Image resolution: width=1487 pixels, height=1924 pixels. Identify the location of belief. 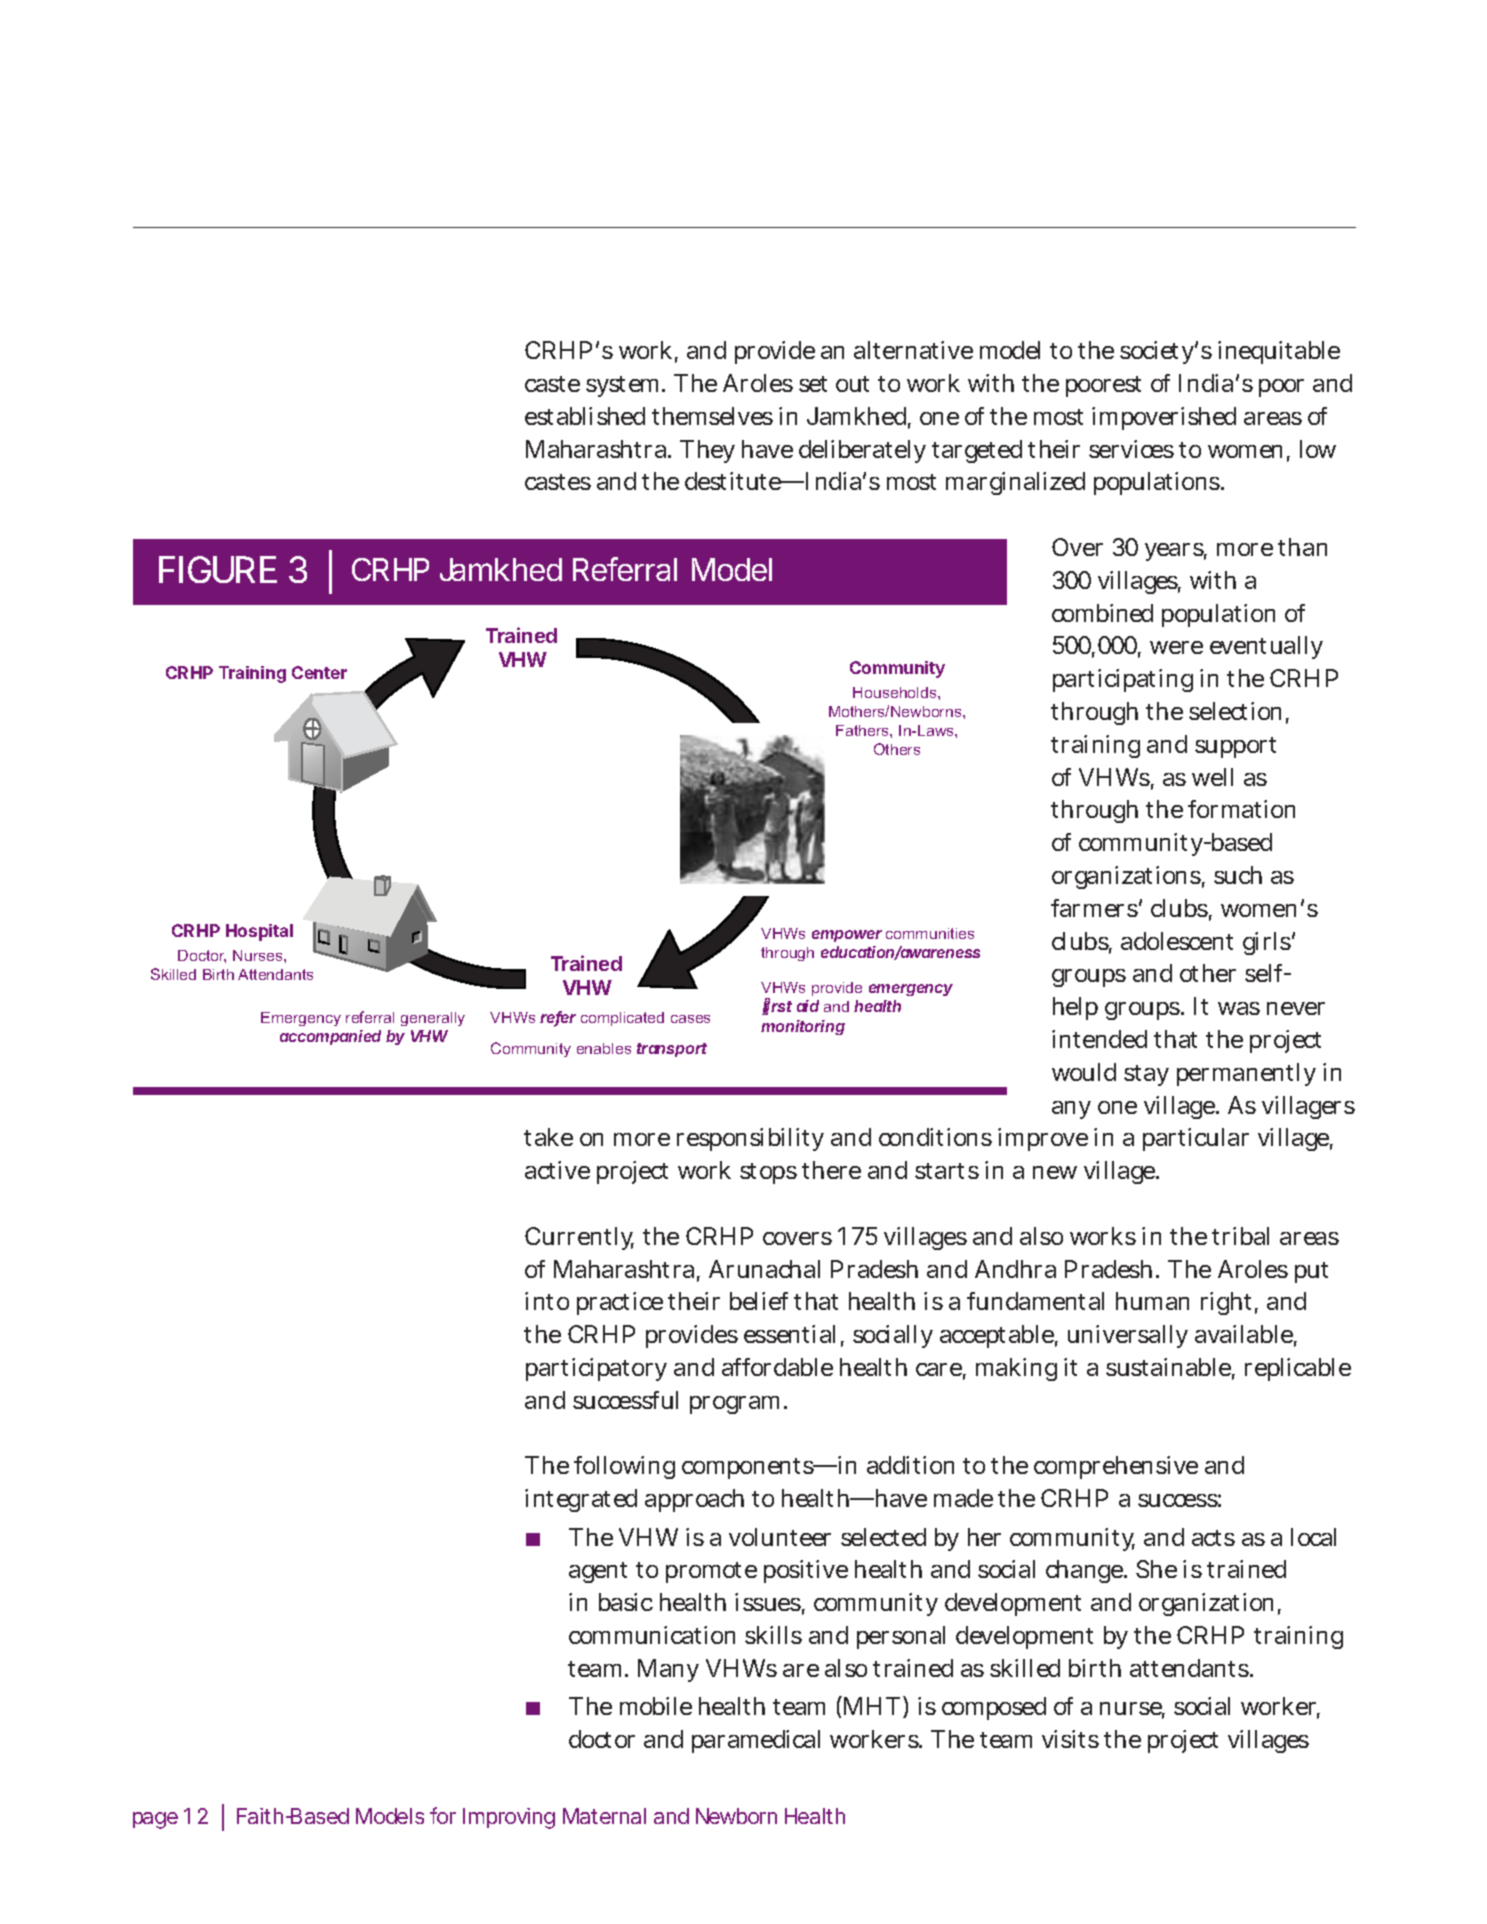
(759, 1301).
